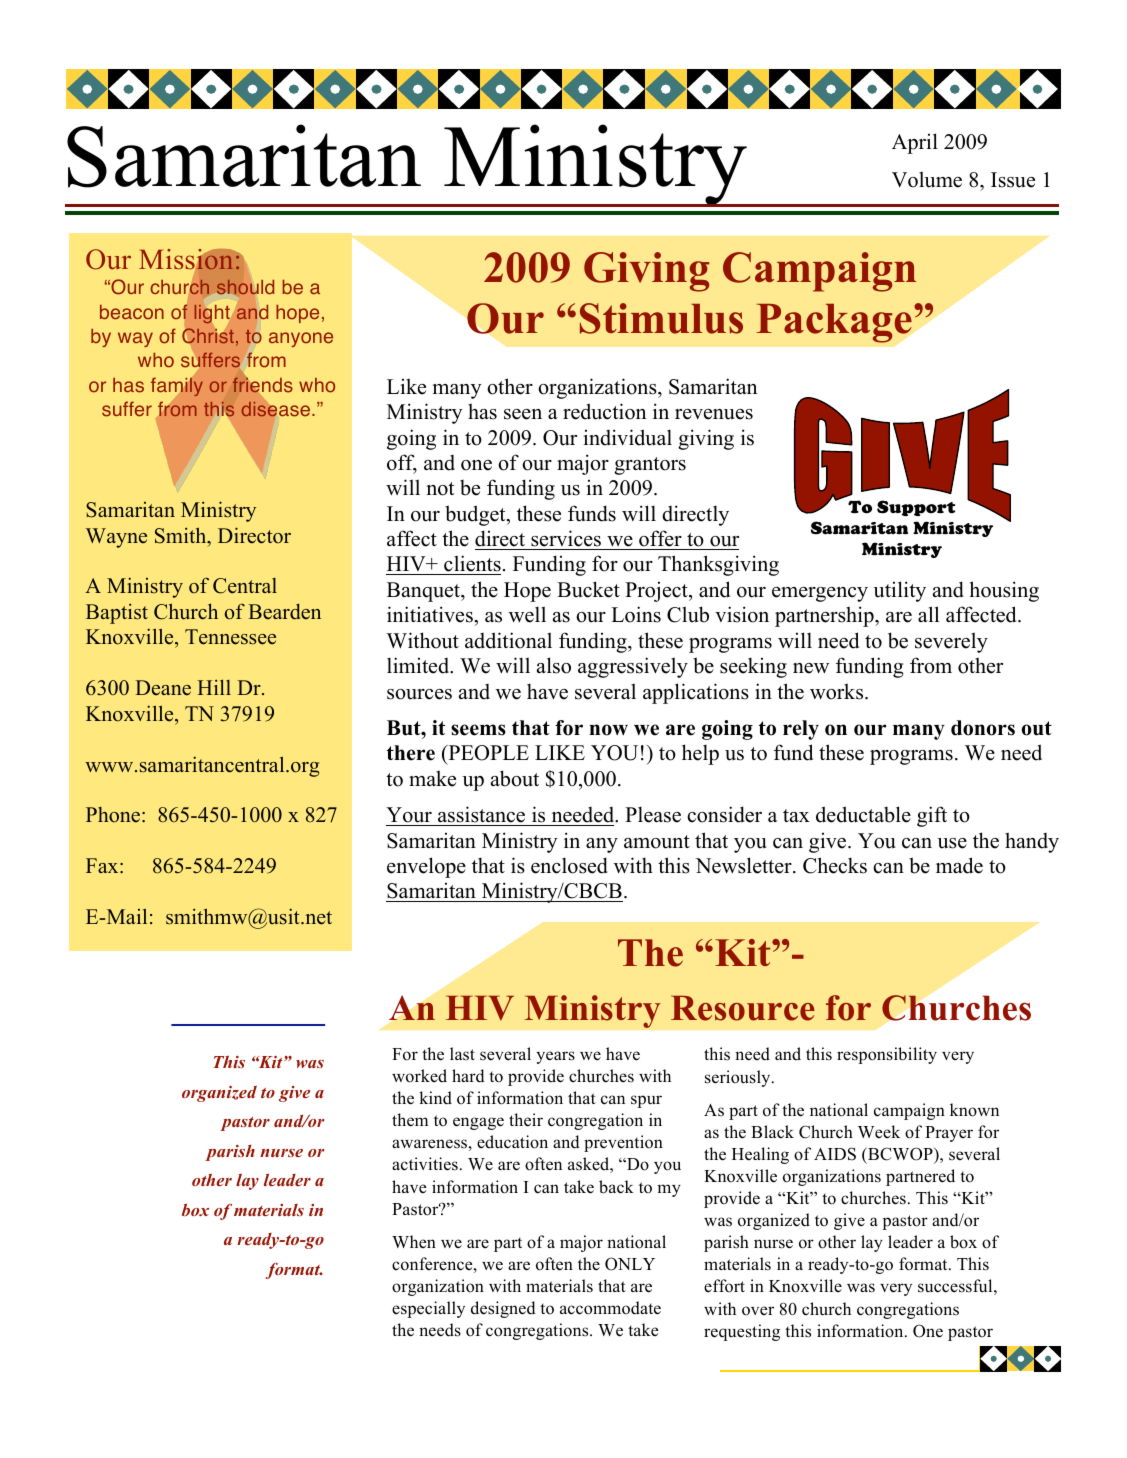 Image resolution: width=1127 pixels, height=1458 pixels. Describe the element at coordinates (214, 687) in the screenshot. I see `Hill` at that location.
